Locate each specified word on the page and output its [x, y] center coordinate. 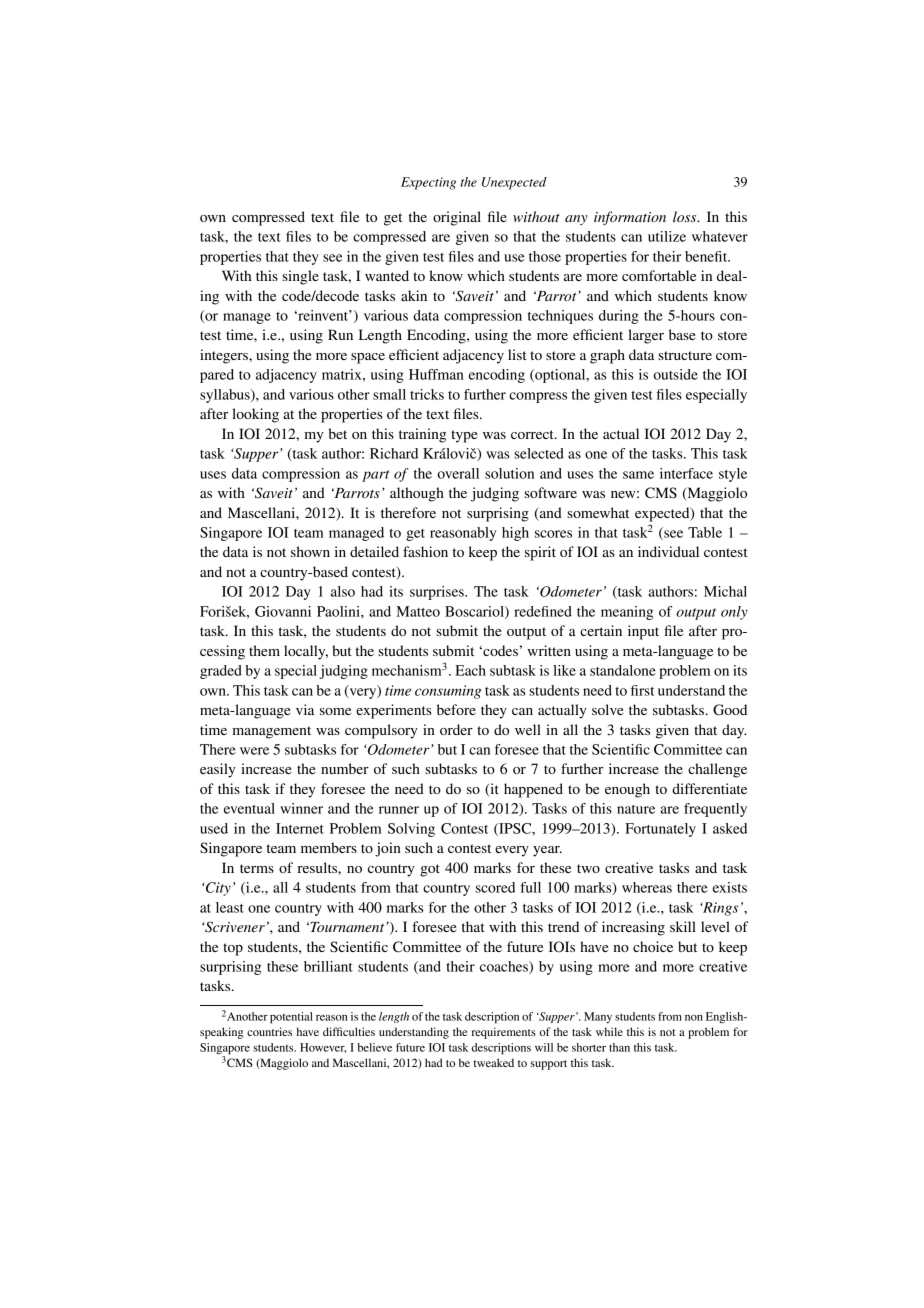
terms [257, 868]
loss [686, 216]
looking [255, 415]
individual [668, 551]
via [305, 709]
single [300, 277]
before [456, 709]
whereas [647, 887]
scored [495, 887]
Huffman [436, 374]
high [515, 534]
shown [310, 551]
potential [291, 1018]
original [457, 218]
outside [675, 374]
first [642, 690]
